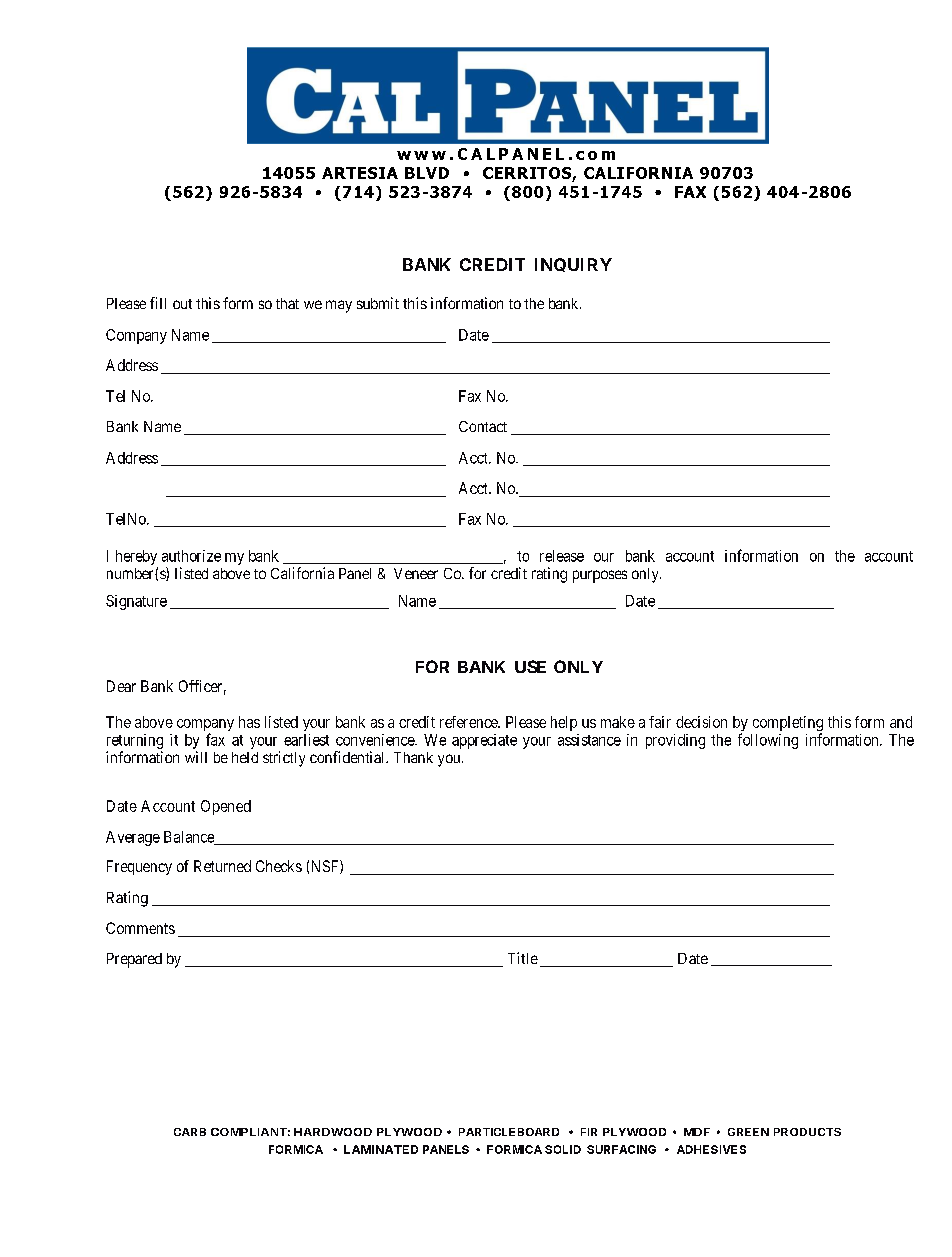  Describe the element at coordinates (562, 556) in the image. I see `release` at that location.
